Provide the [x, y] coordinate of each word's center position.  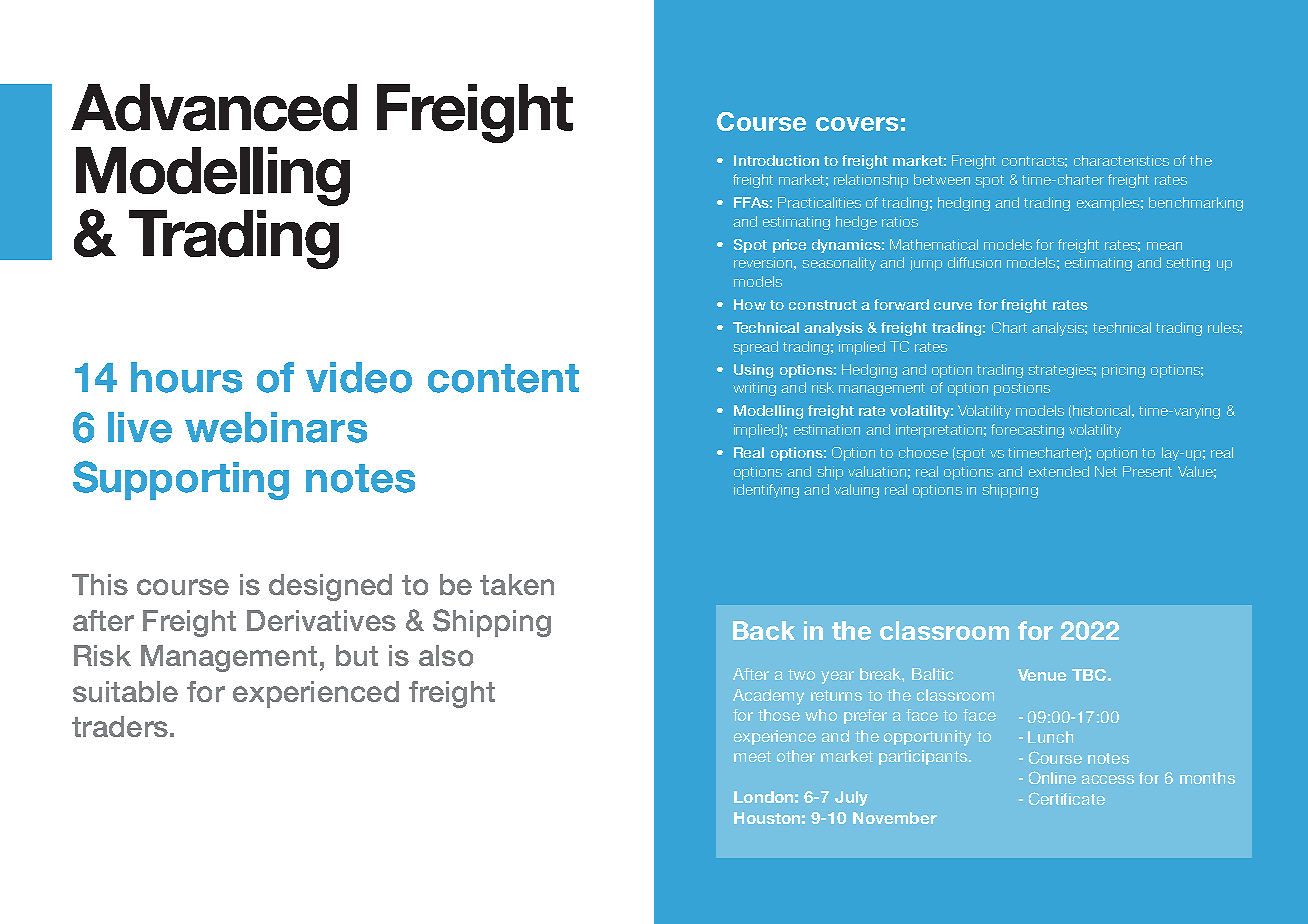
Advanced [214, 107]
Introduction [776, 160]
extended [1059, 471]
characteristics [1121, 160]
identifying [766, 491]
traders [120, 726]
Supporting [181, 480]
